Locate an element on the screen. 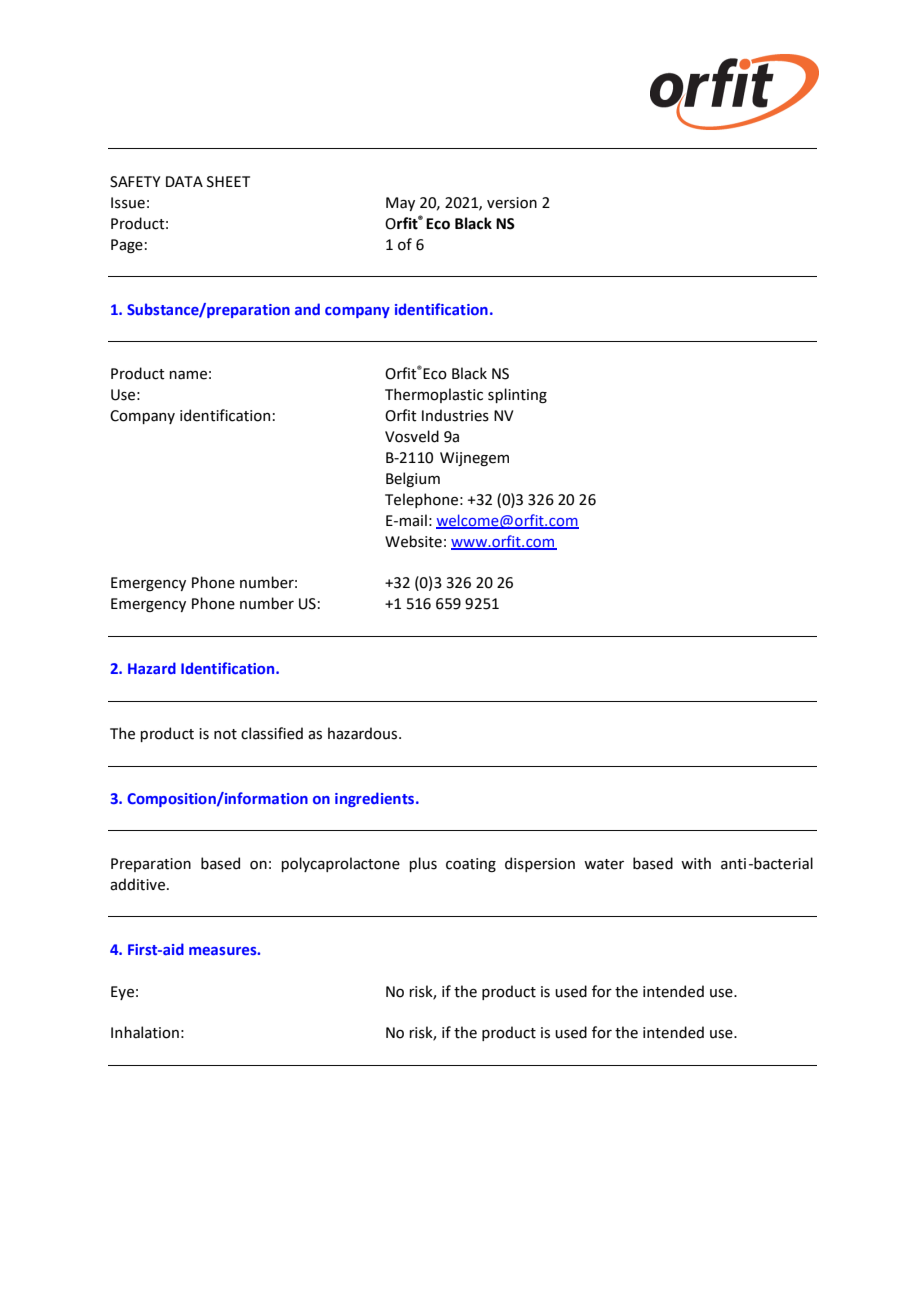 Image resolution: width=924 pixels, height=1308 pixels. with is located at coordinates (696, 863).
